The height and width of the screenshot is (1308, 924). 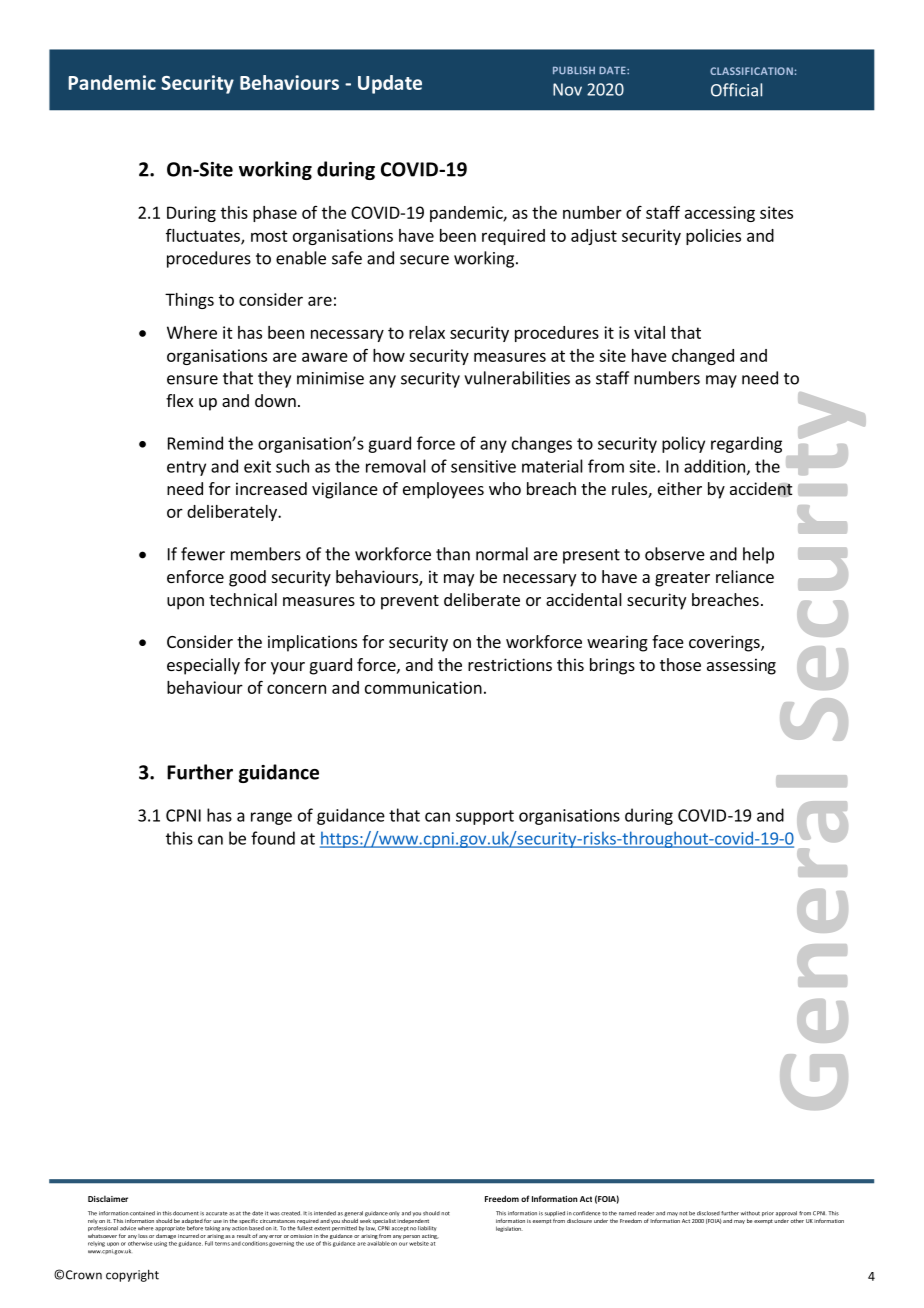 What do you see at coordinates (708, 1213) in the screenshot?
I see `disclosed` at bounding box center [708, 1213].
